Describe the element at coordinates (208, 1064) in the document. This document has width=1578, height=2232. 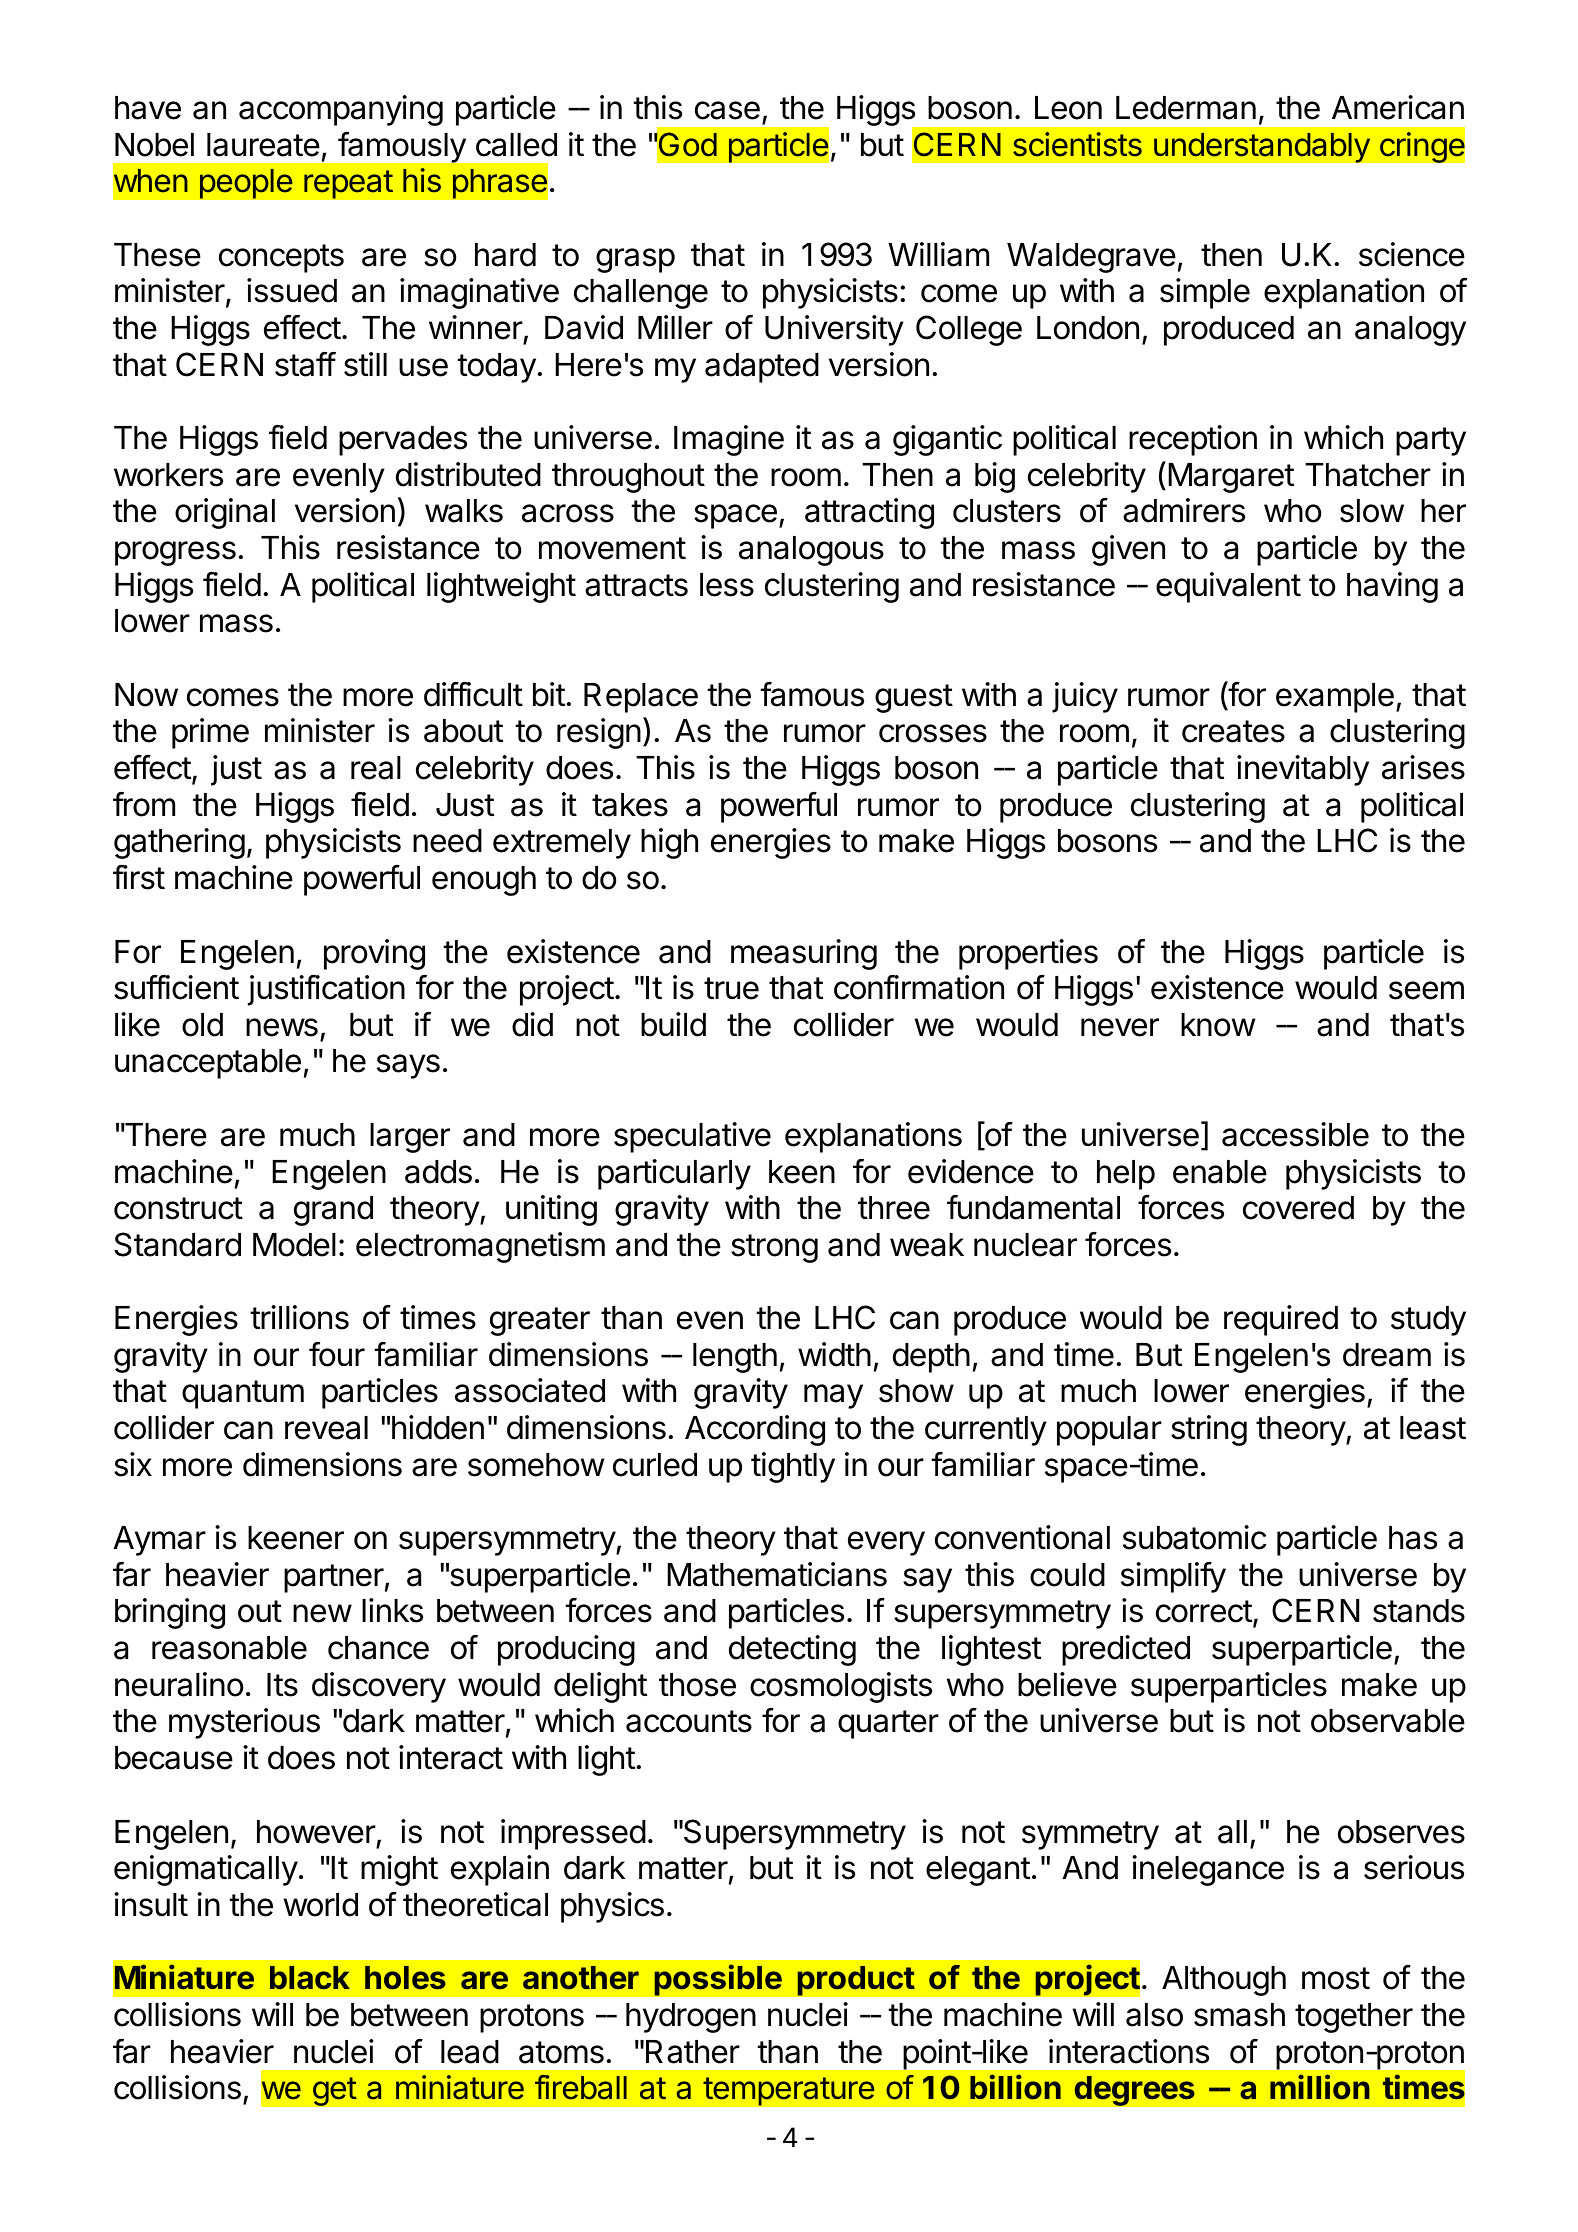
I see `unacceptable` at that location.
